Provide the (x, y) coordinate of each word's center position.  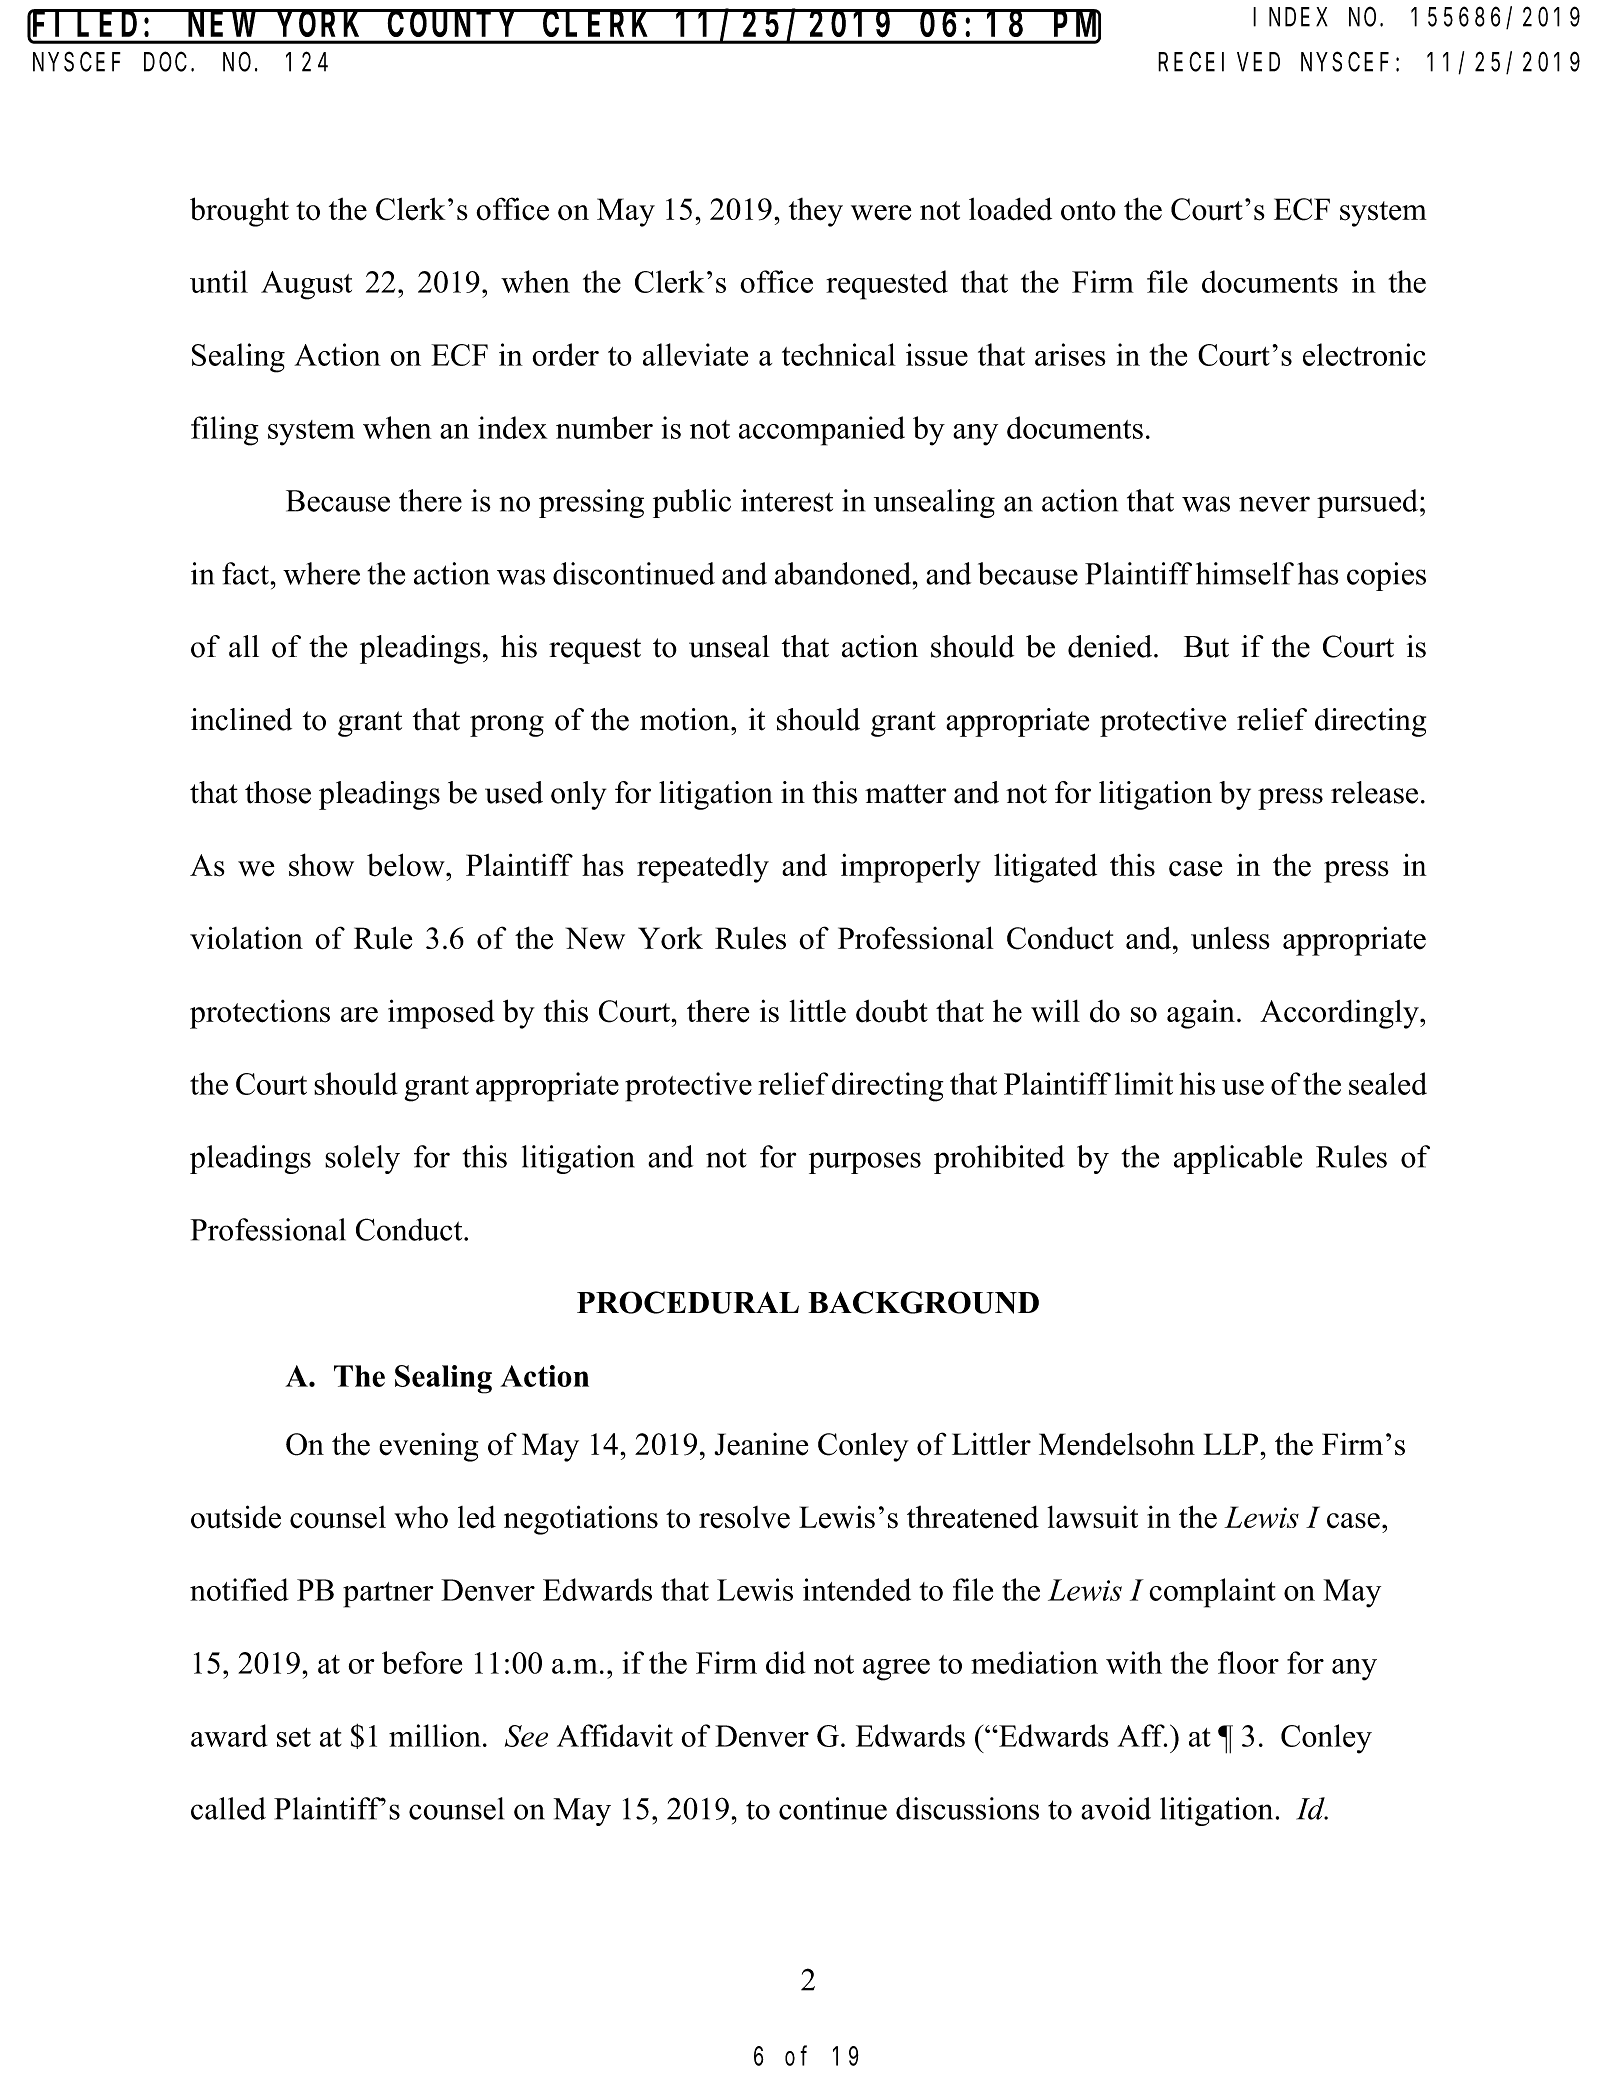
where (321, 573)
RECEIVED (1219, 63)
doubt (892, 1011)
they (816, 212)
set (294, 1737)
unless (1230, 938)
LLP (1232, 1444)
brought (239, 212)
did (786, 1662)
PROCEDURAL (688, 1302)
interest (787, 500)
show (321, 865)
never (1274, 504)
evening (428, 1447)
